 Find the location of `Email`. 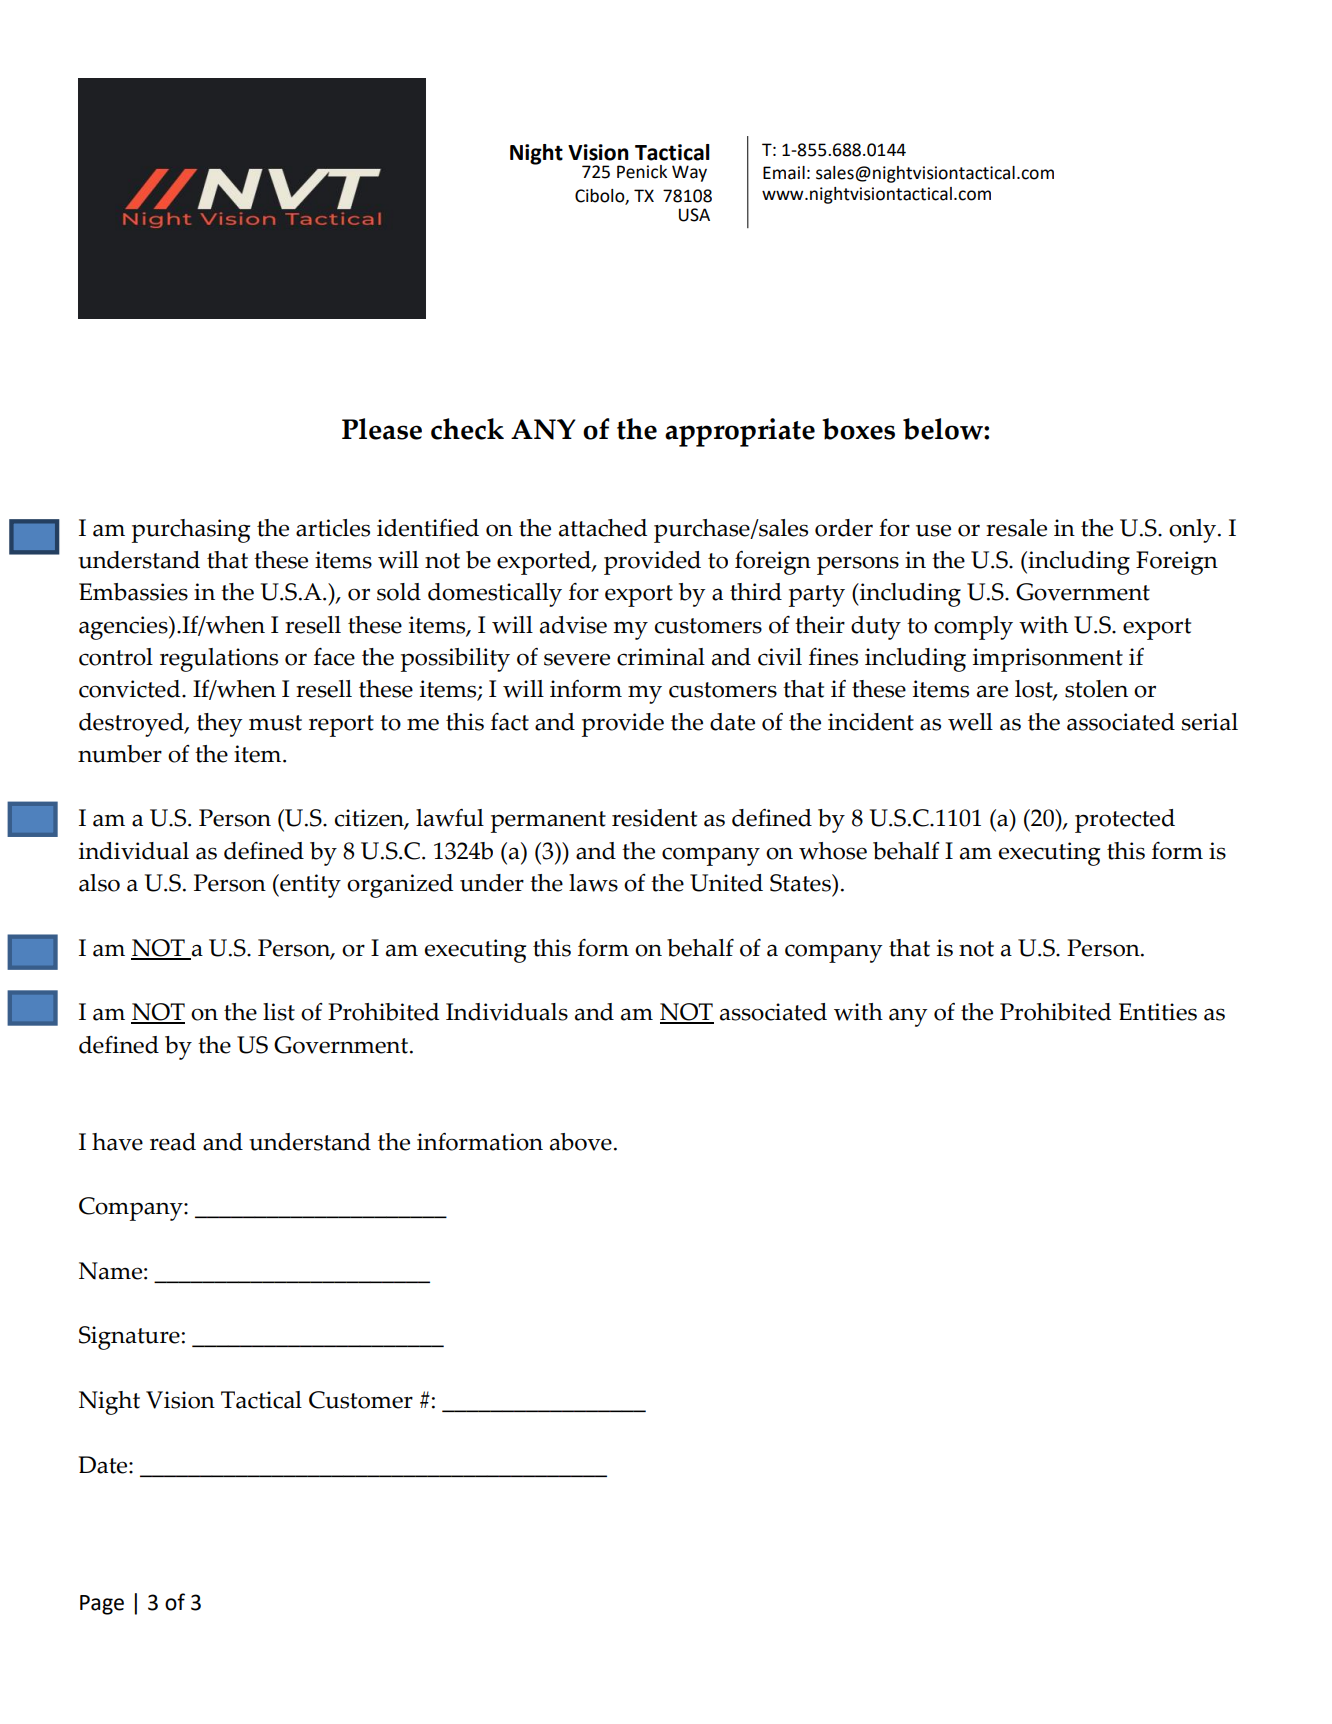

Email is located at coordinates (784, 173).
